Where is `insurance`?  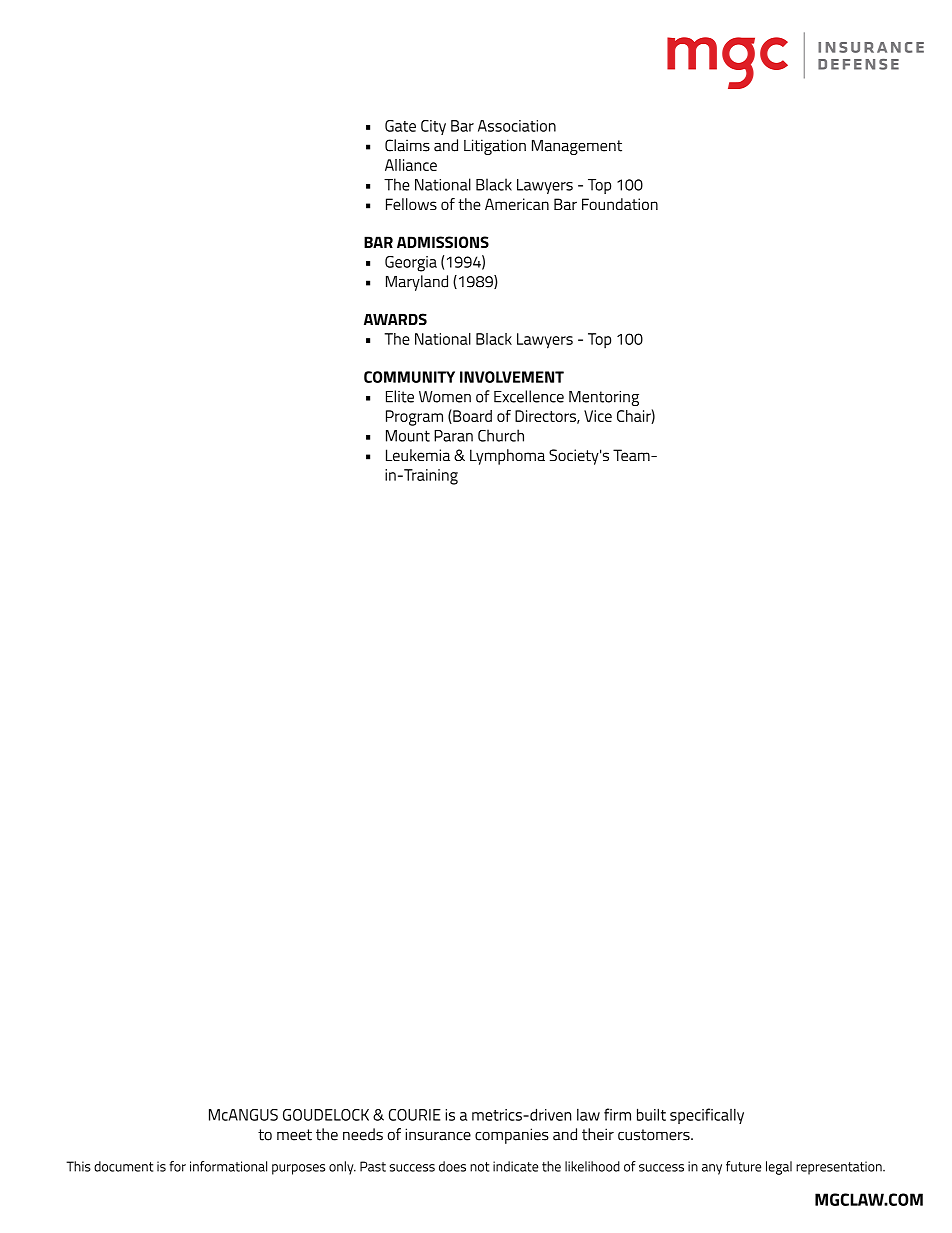
insurance is located at coordinates (438, 1134).
